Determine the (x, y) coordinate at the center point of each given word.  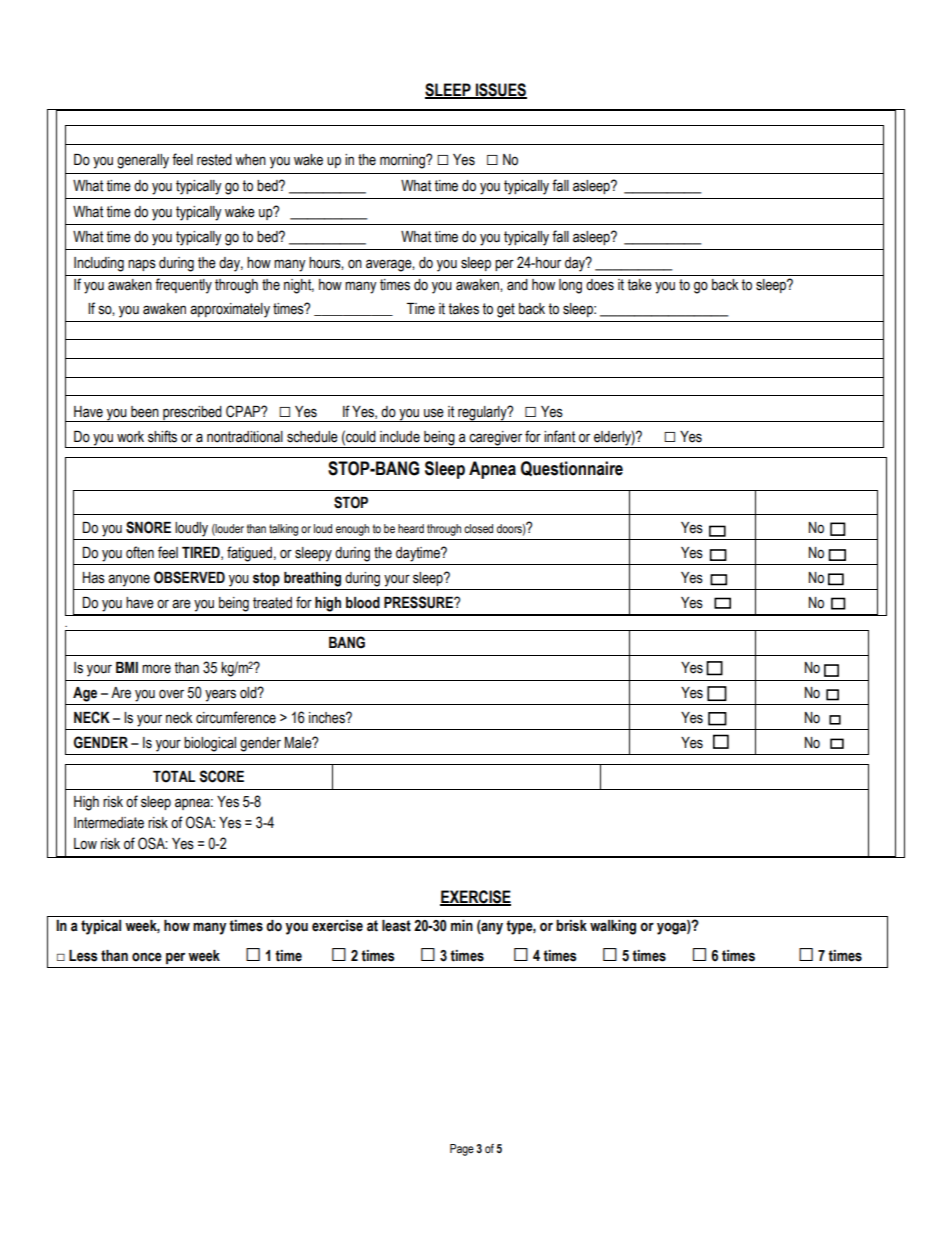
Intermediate (109, 823)
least (396, 926)
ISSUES (500, 90)
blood (363, 603)
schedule (312, 437)
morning (403, 161)
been (145, 412)
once (147, 957)
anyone (129, 580)
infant (559, 436)
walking (613, 927)
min (462, 925)
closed (478, 528)
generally (143, 161)
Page (462, 1150)
